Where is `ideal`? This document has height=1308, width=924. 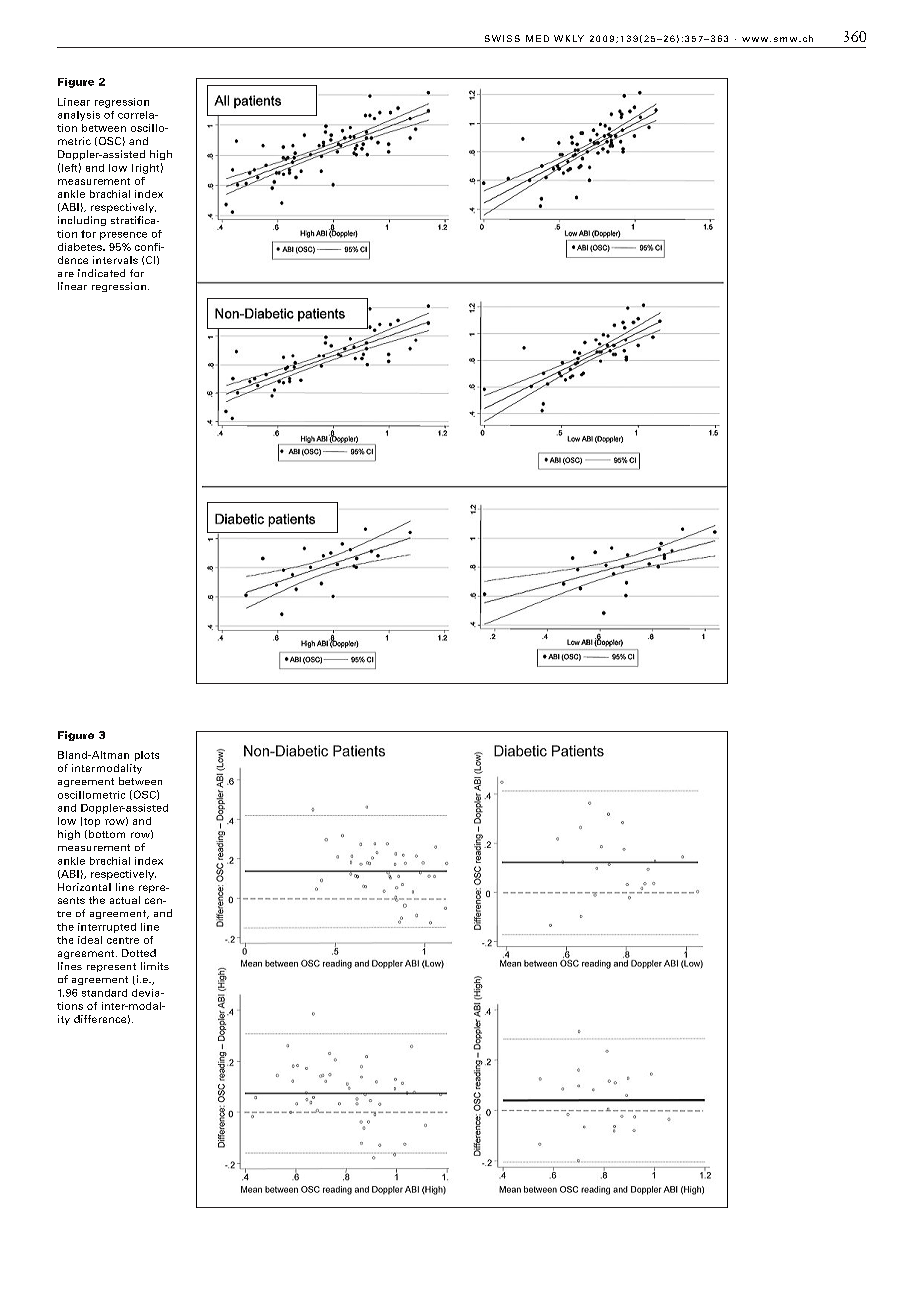
ideal is located at coordinates (90, 940).
